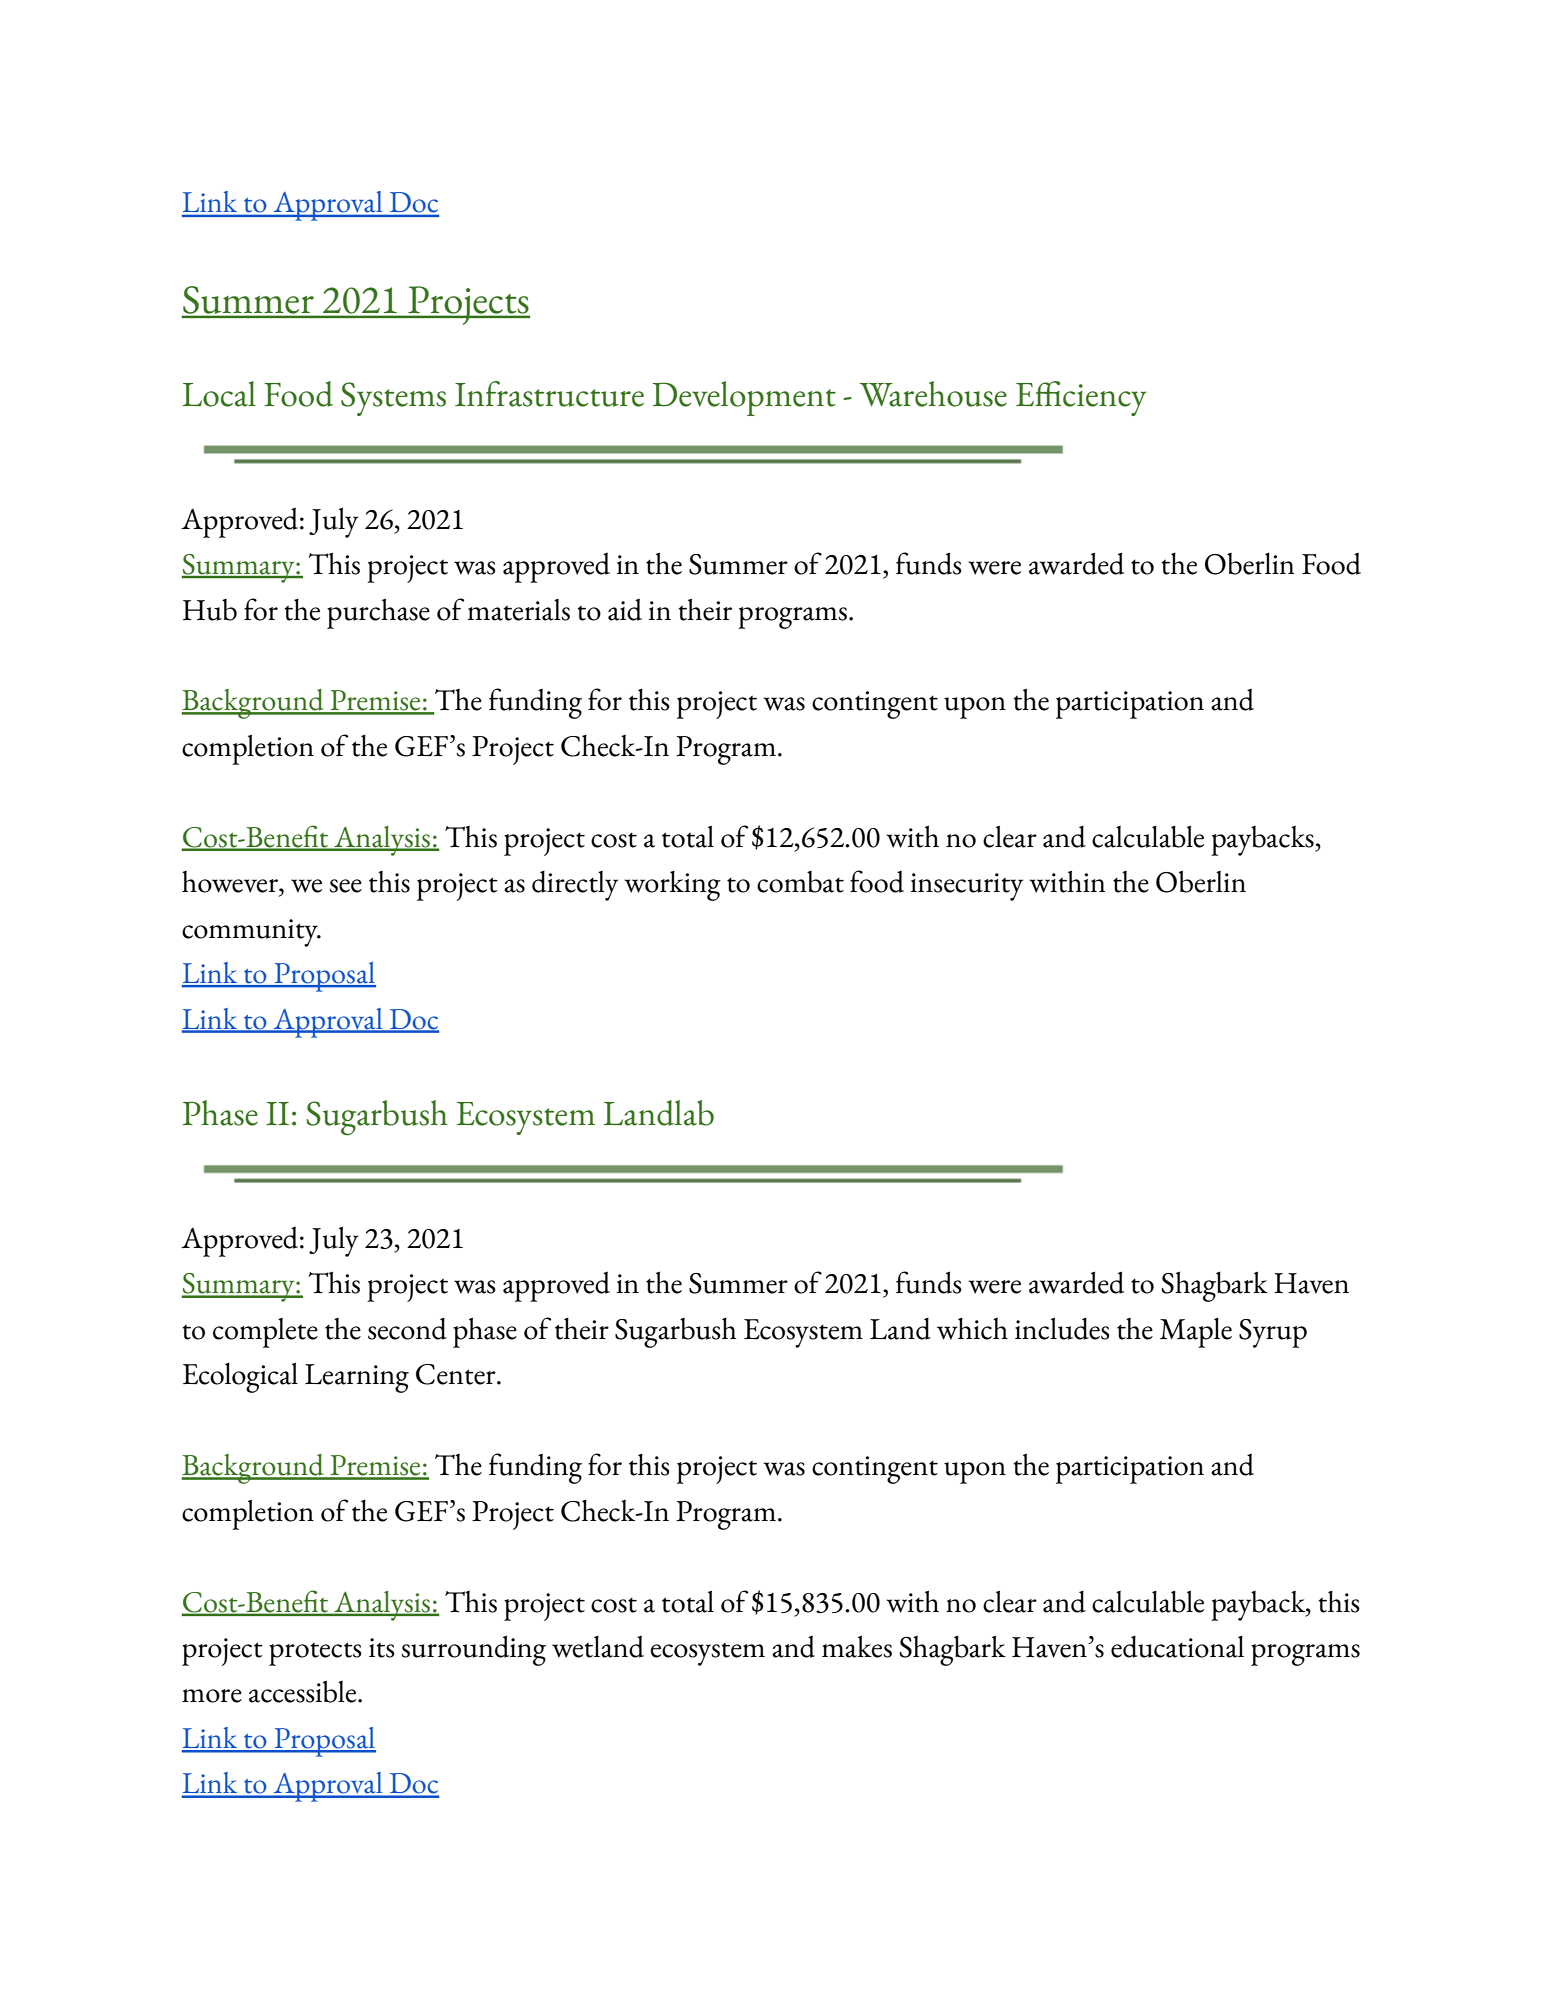  Describe the element at coordinates (1081, 398) in the screenshot. I see `Efficiency` at that location.
